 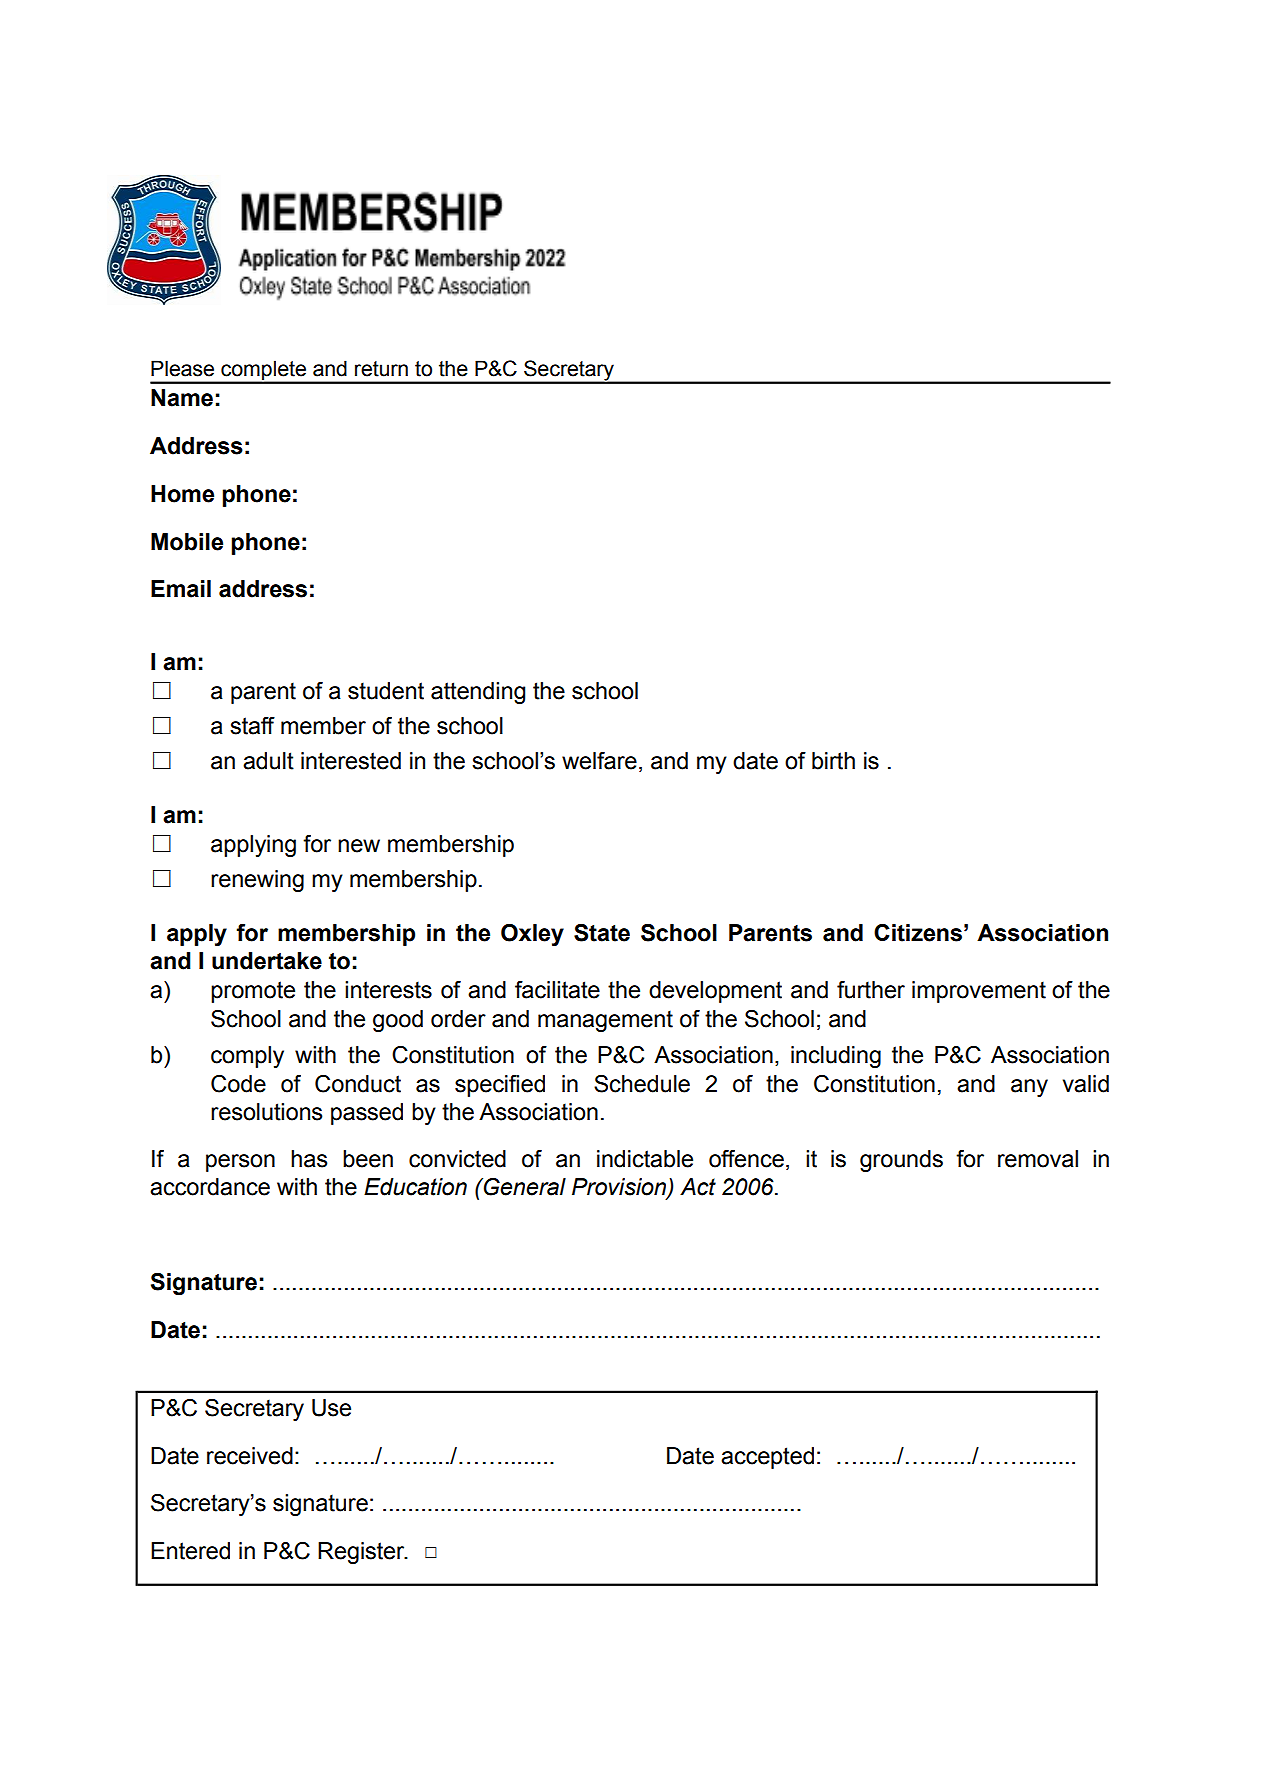 I want to click on Use, so click(x=331, y=1408).
